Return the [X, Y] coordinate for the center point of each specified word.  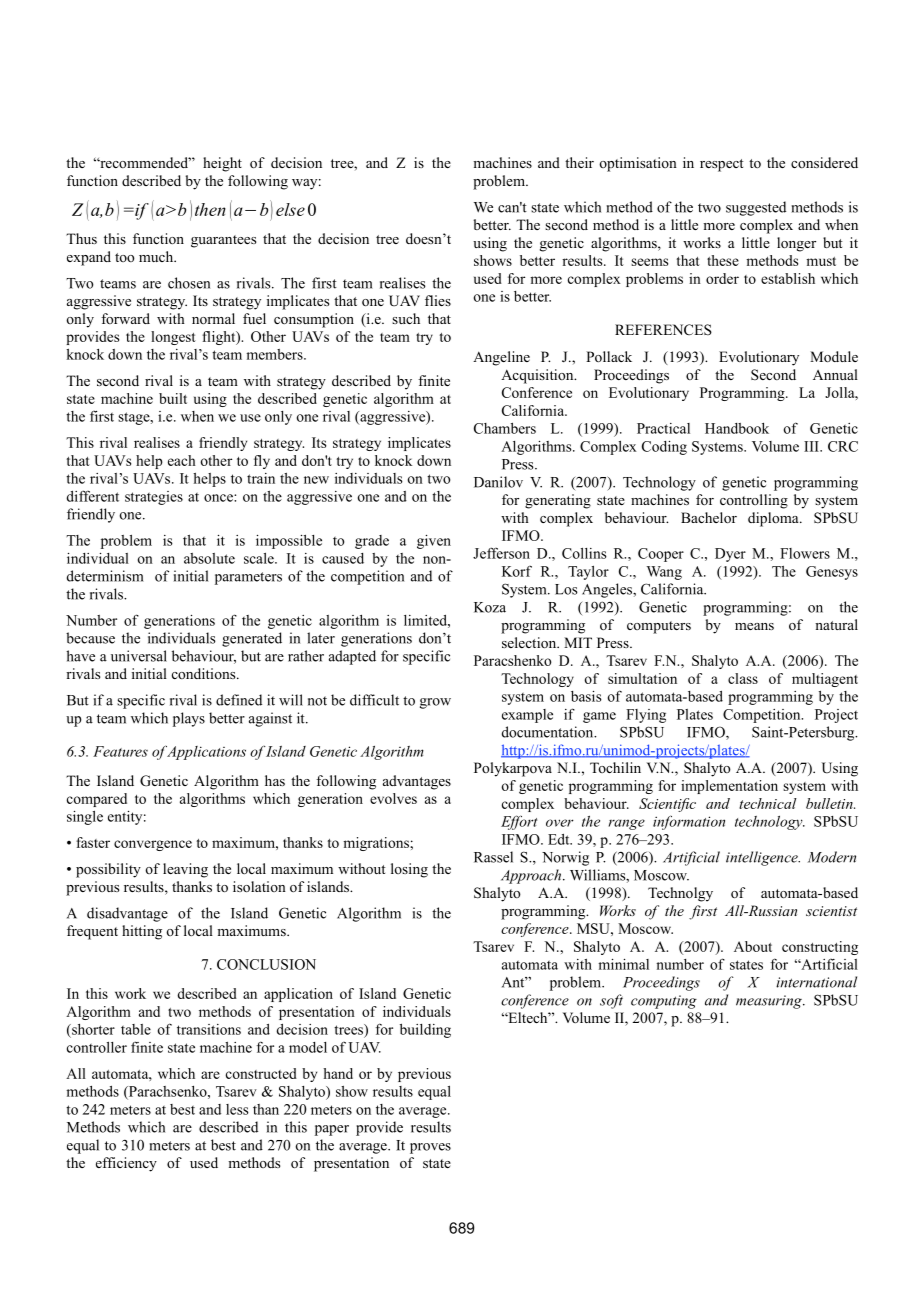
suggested [756, 208]
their [579, 162]
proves [430, 1148]
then [210, 209]
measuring [770, 1002]
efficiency [126, 1164]
